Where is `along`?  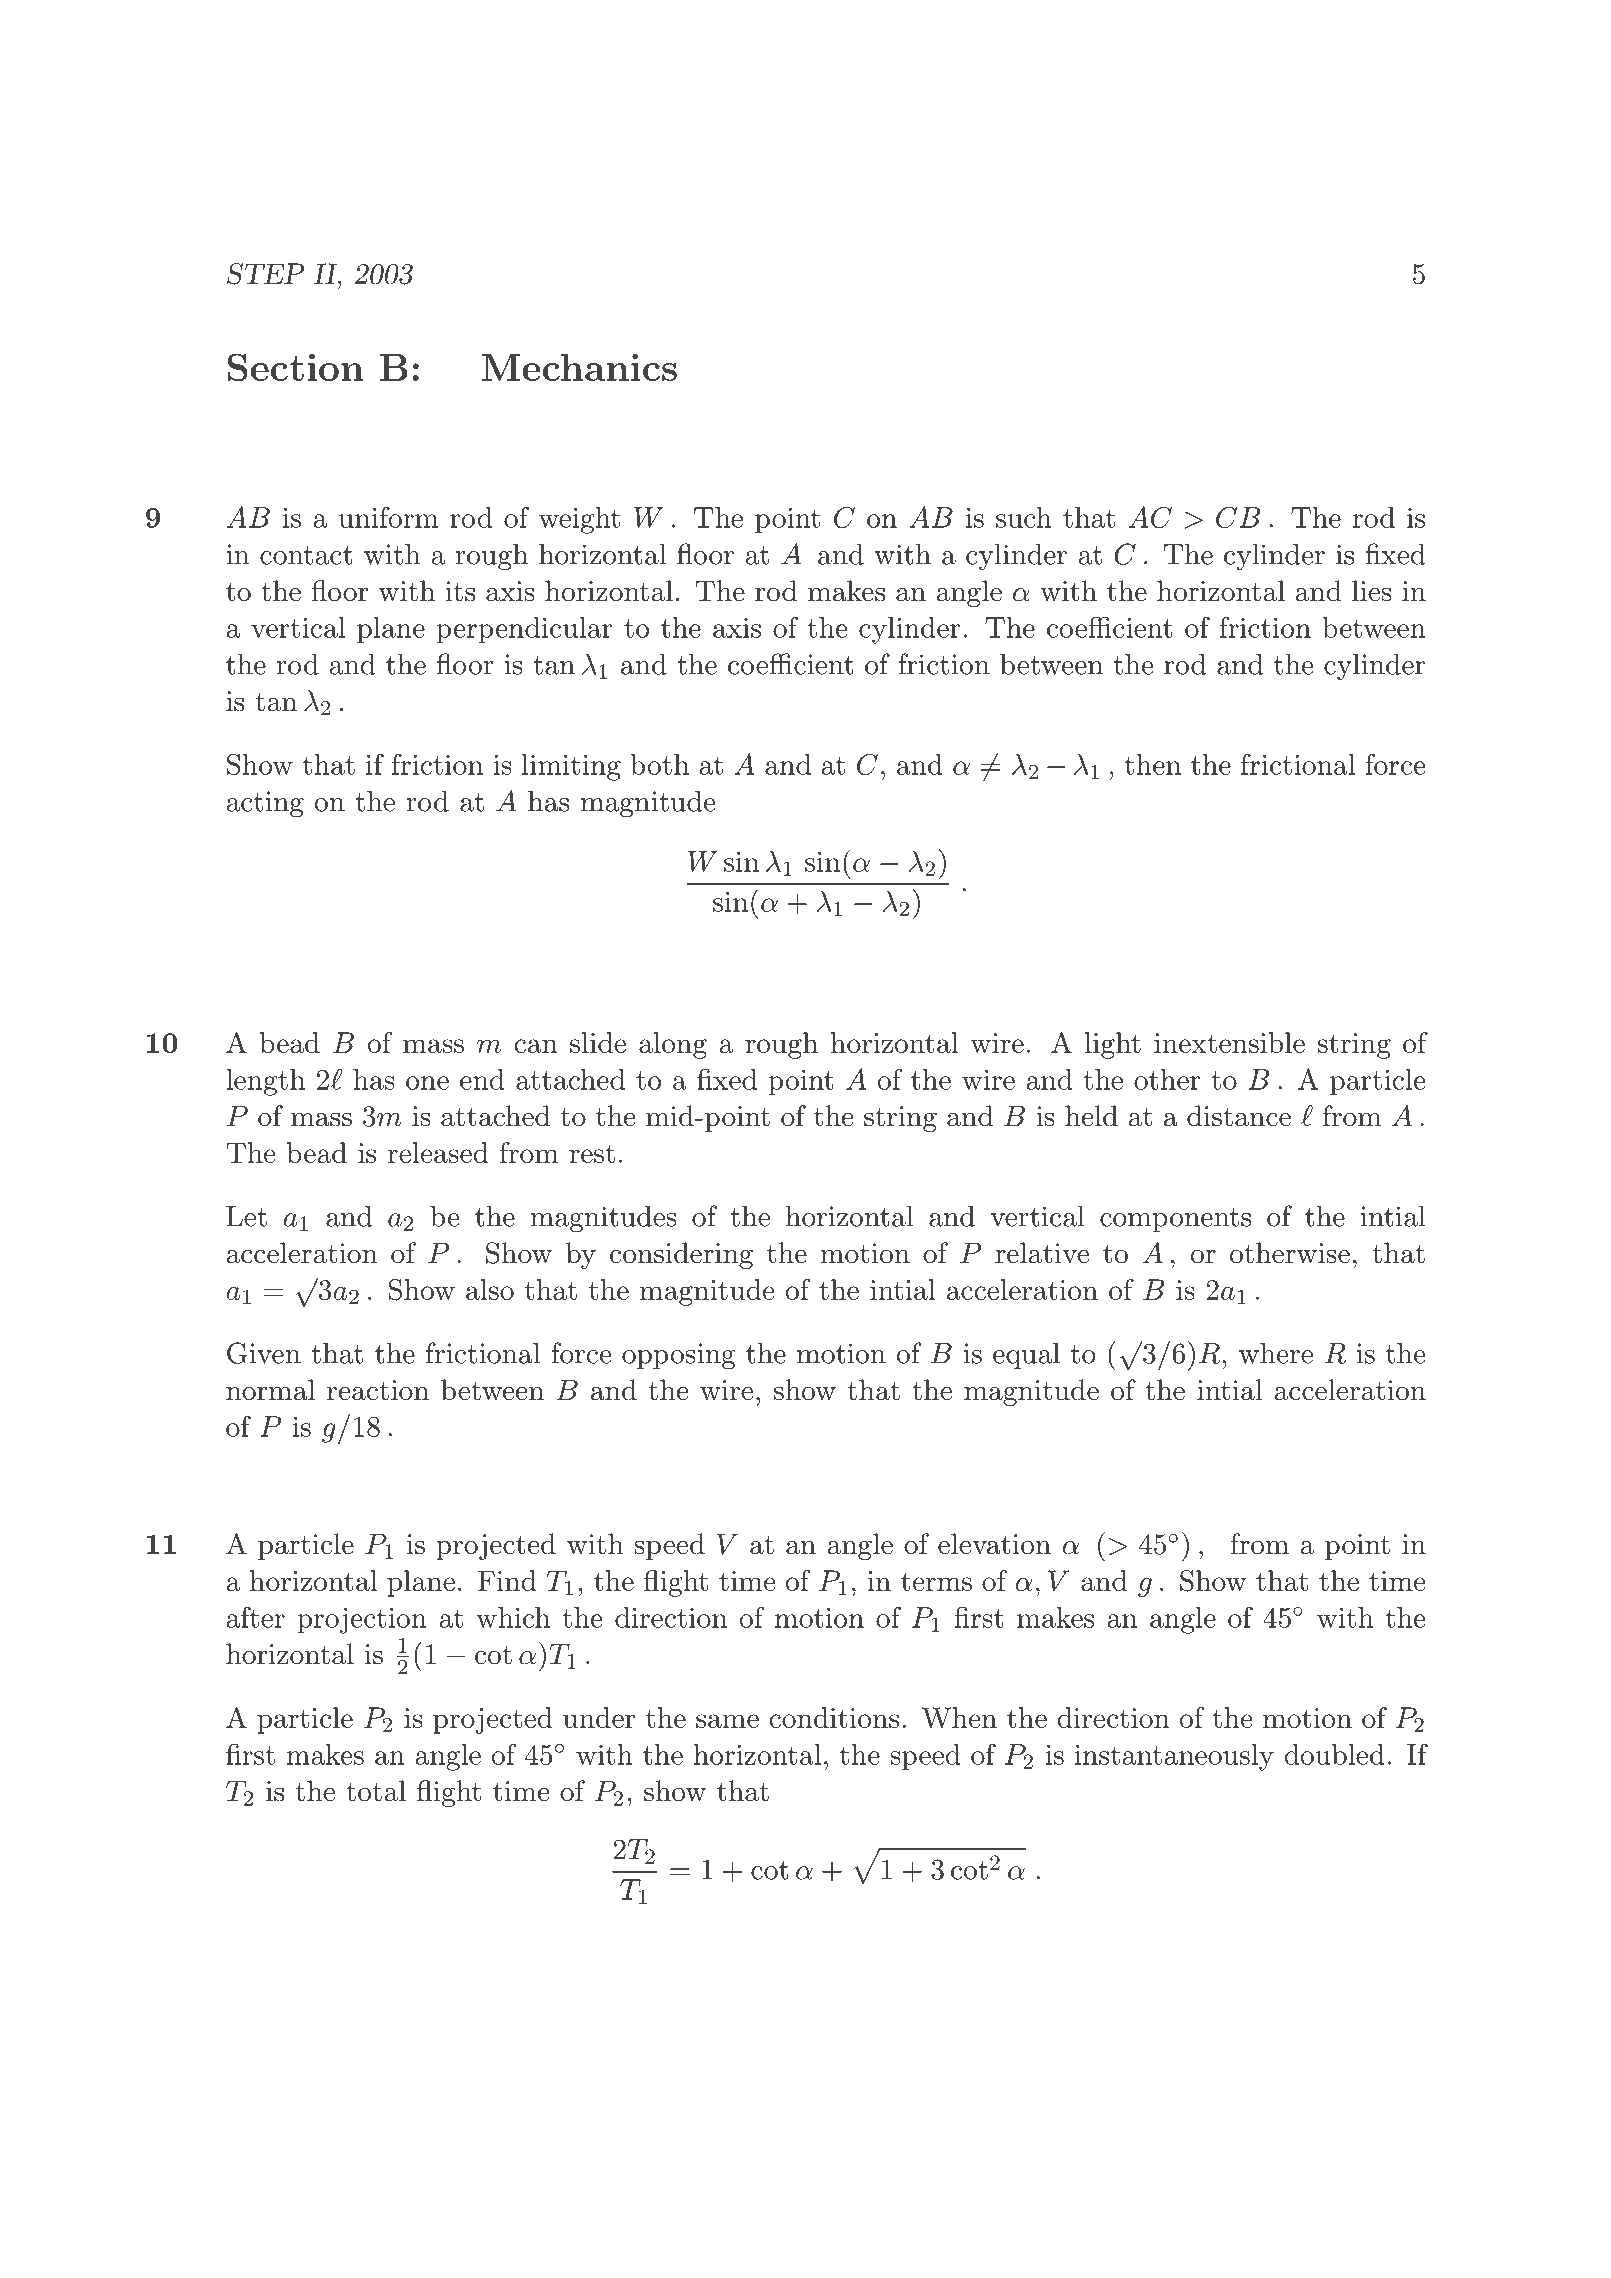 along is located at coordinates (673, 1045).
